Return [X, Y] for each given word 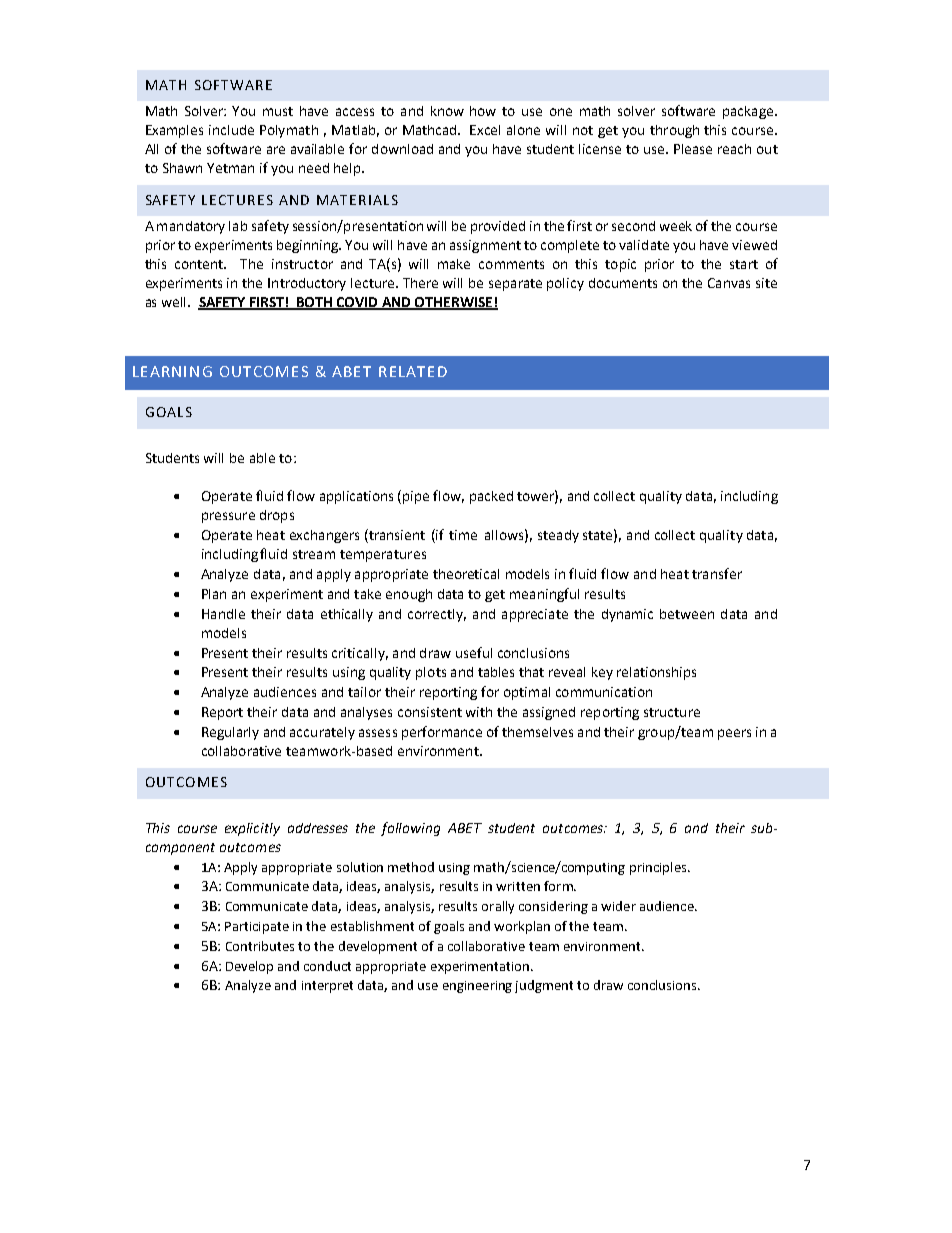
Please [693, 149]
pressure [228, 517]
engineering [477, 987]
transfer [717, 573]
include [231, 130]
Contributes [260, 946]
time [463, 535]
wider [618, 906]
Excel [485, 130]
